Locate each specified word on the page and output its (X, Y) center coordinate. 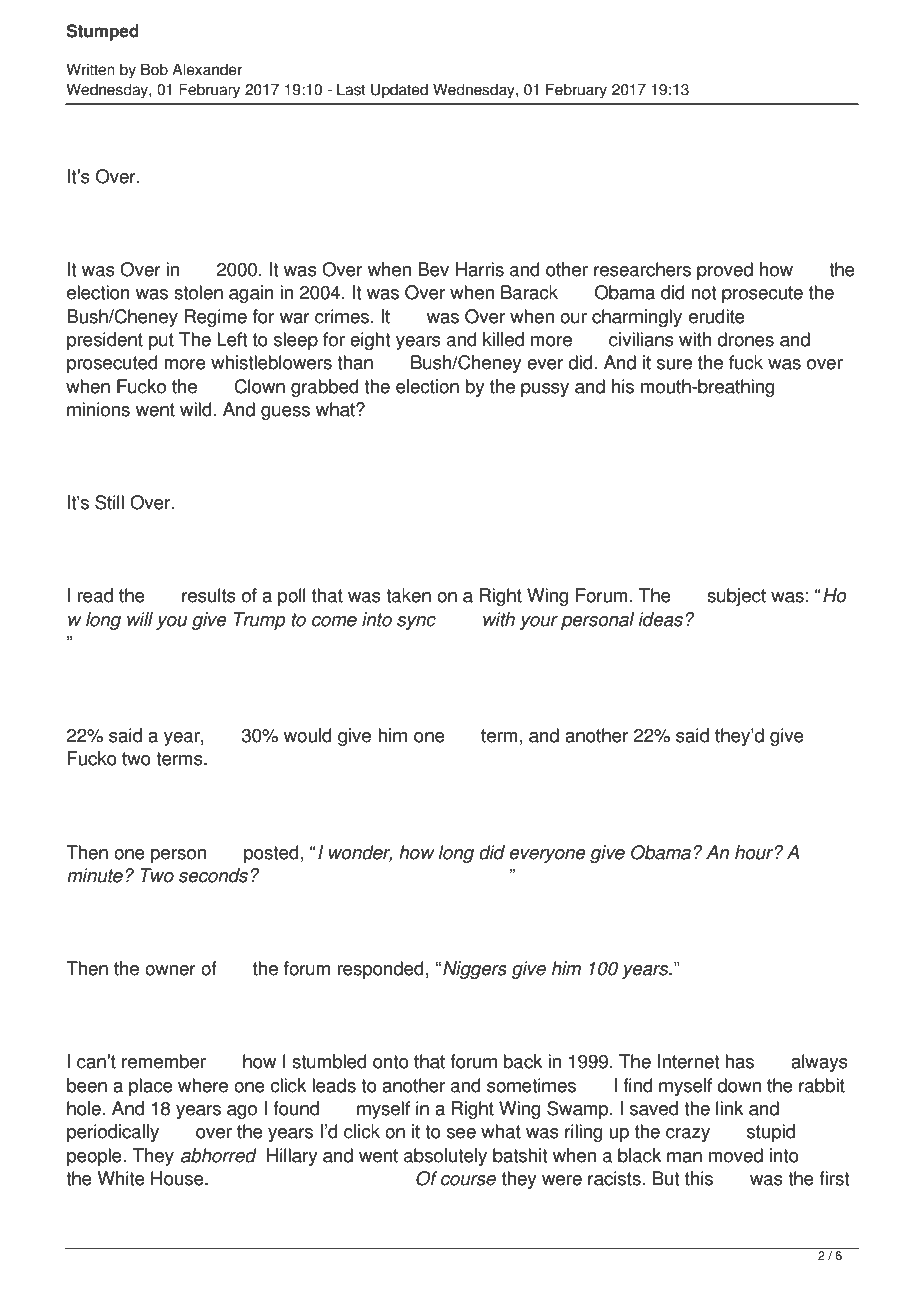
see (461, 1133)
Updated (399, 91)
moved (736, 1155)
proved (725, 271)
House (178, 1178)
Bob (154, 69)
